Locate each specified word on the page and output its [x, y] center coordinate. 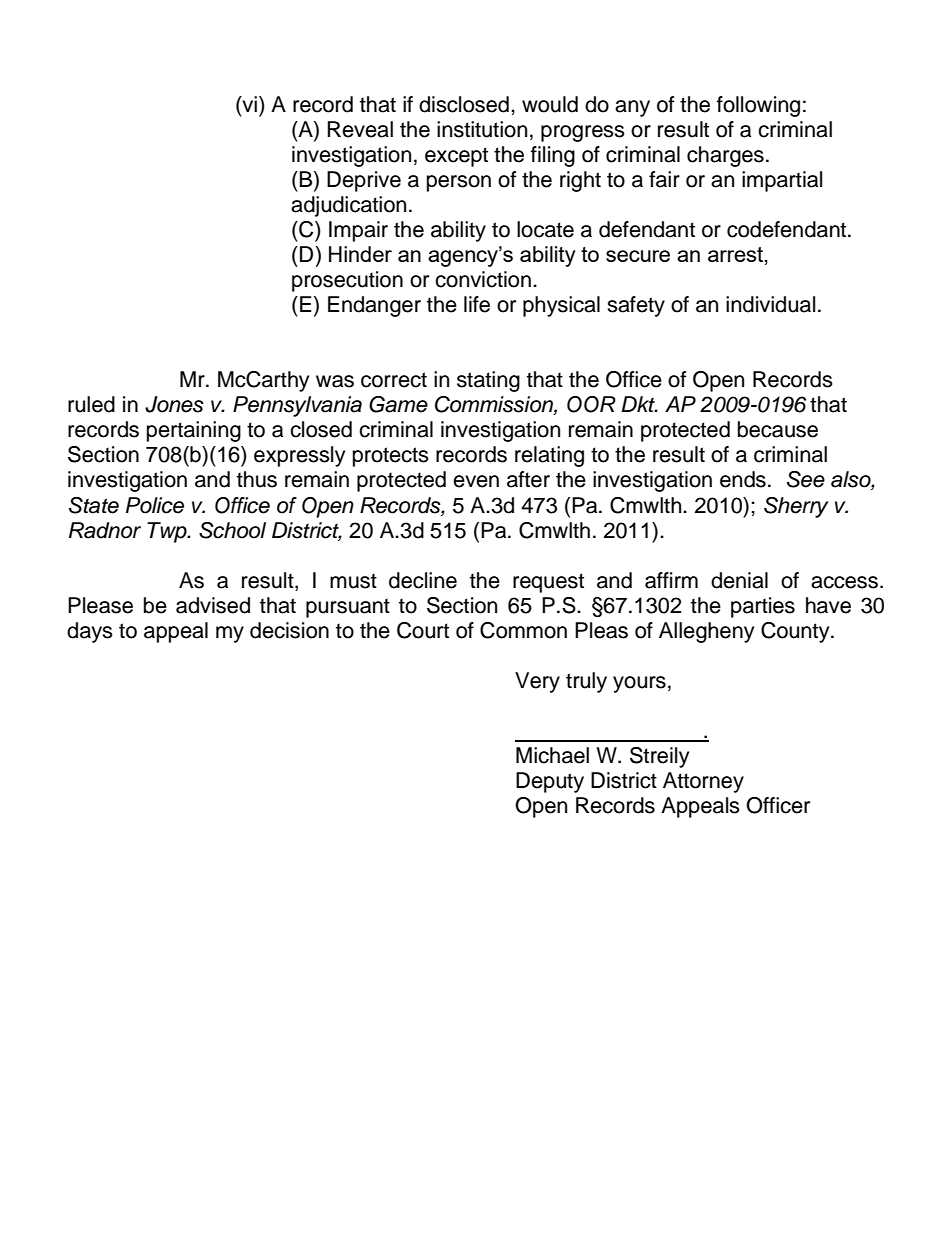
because [778, 429]
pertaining [194, 431]
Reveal [360, 129]
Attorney [703, 782]
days [90, 632]
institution [482, 129]
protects [391, 457]
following [758, 106]
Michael [552, 755]
